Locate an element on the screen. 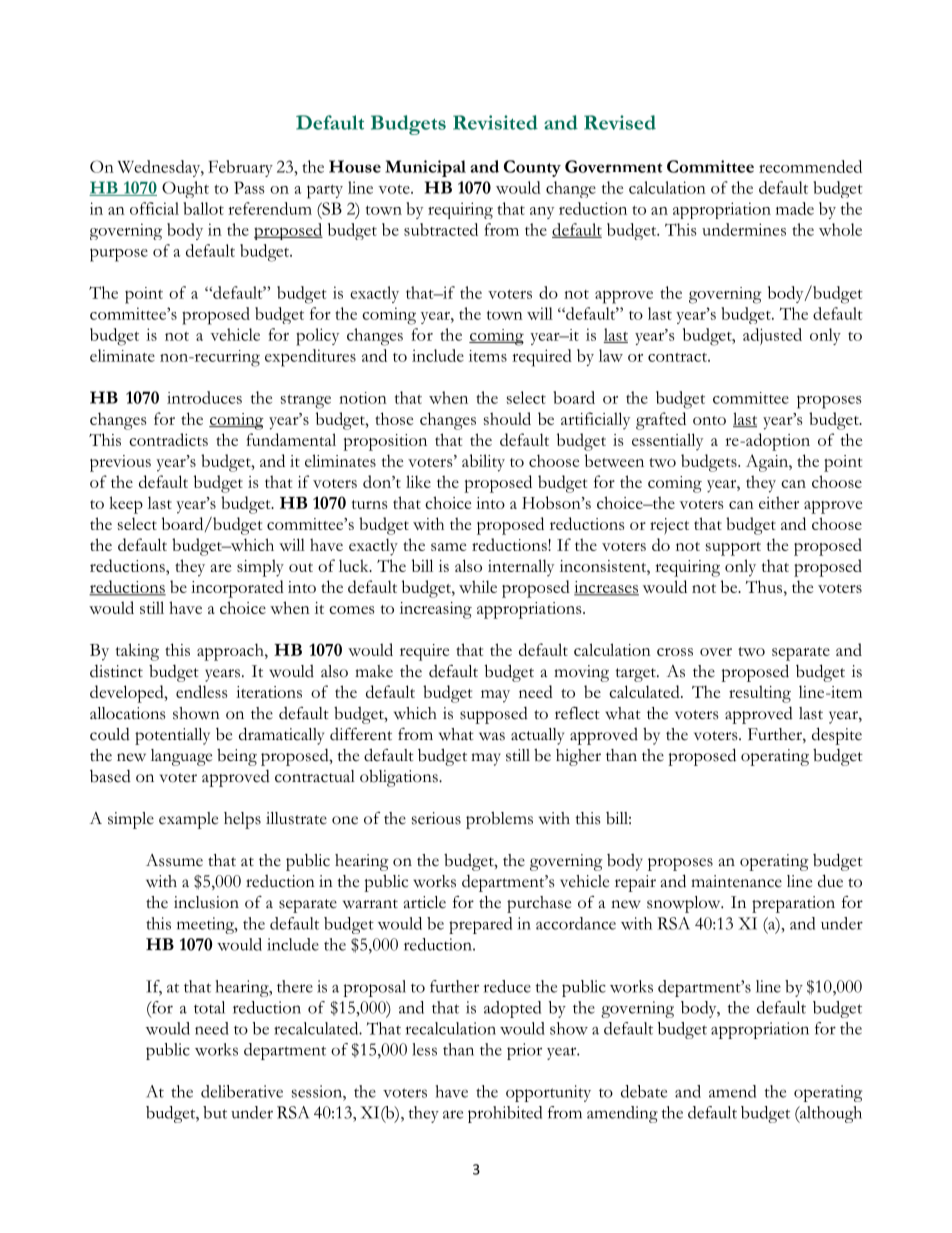 The width and height of the screenshot is (952, 1233). Revisited is located at coordinates (495, 122).
